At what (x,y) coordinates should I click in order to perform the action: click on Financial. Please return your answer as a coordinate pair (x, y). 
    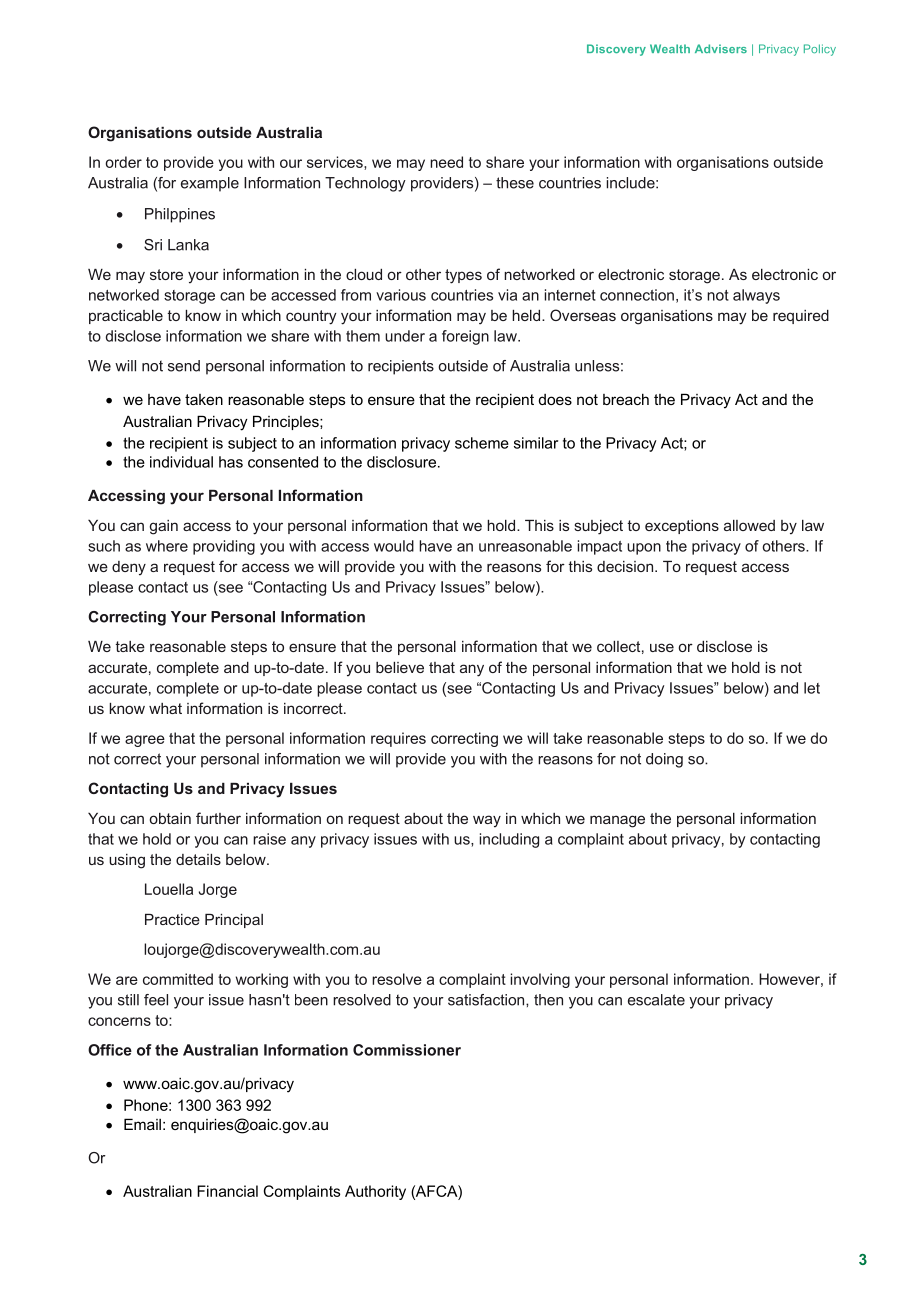
    Looking at the image, I should click on (227, 1191).
